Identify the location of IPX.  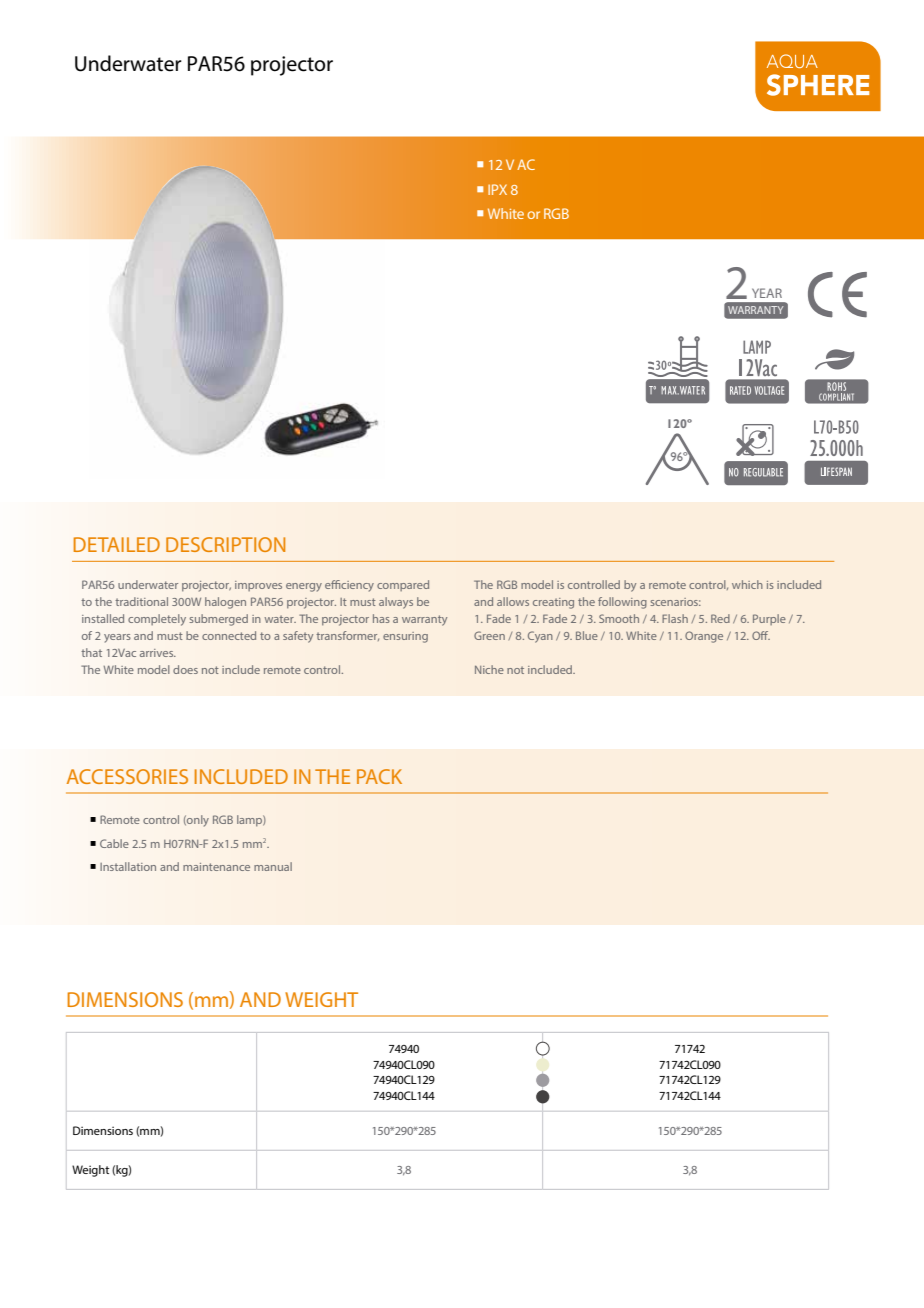
(497, 189).
